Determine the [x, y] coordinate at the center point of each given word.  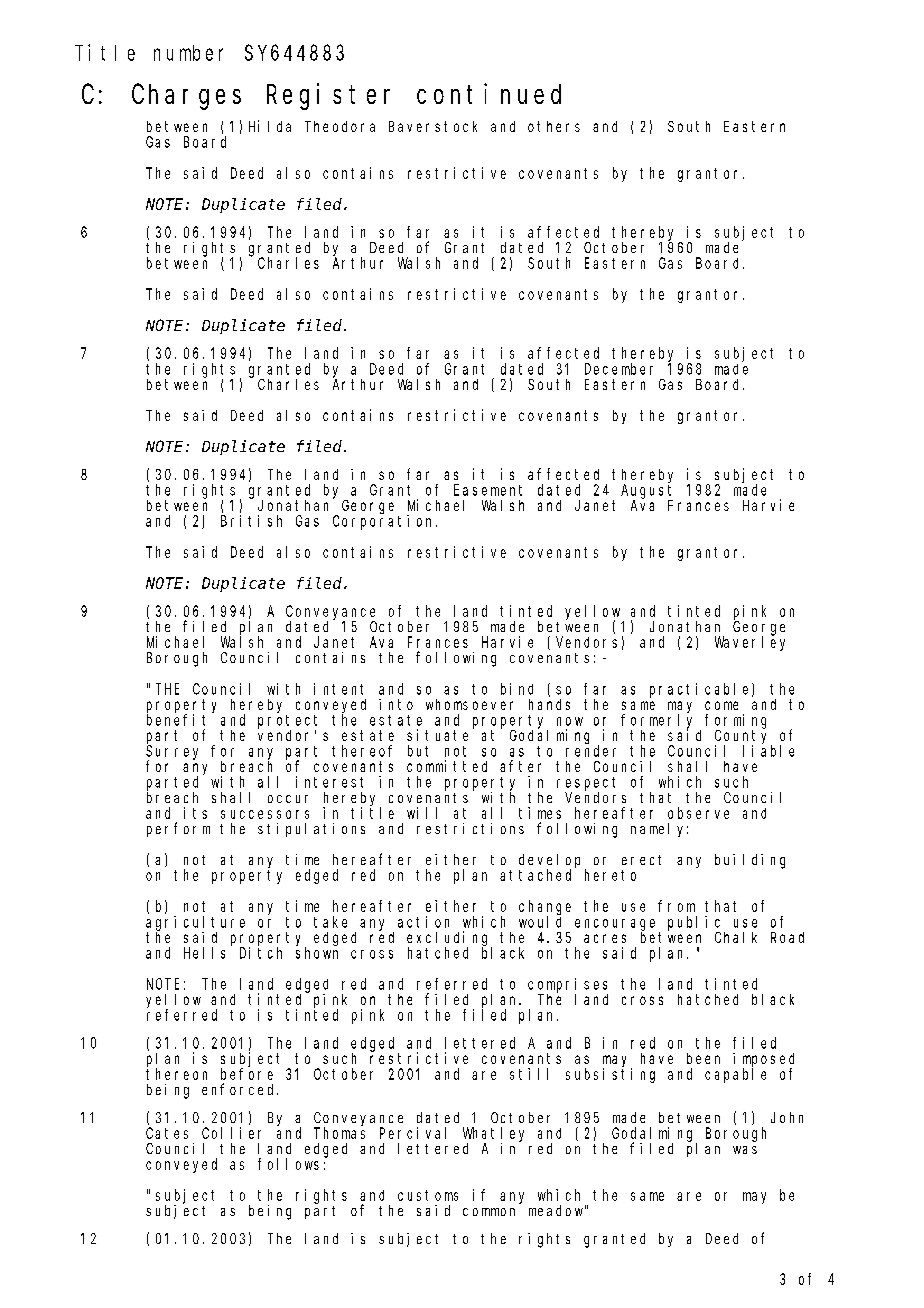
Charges [186, 97]
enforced [240, 1089]
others [554, 126]
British [251, 521]
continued [489, 93]
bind [517, 689]
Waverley [750, 643]
